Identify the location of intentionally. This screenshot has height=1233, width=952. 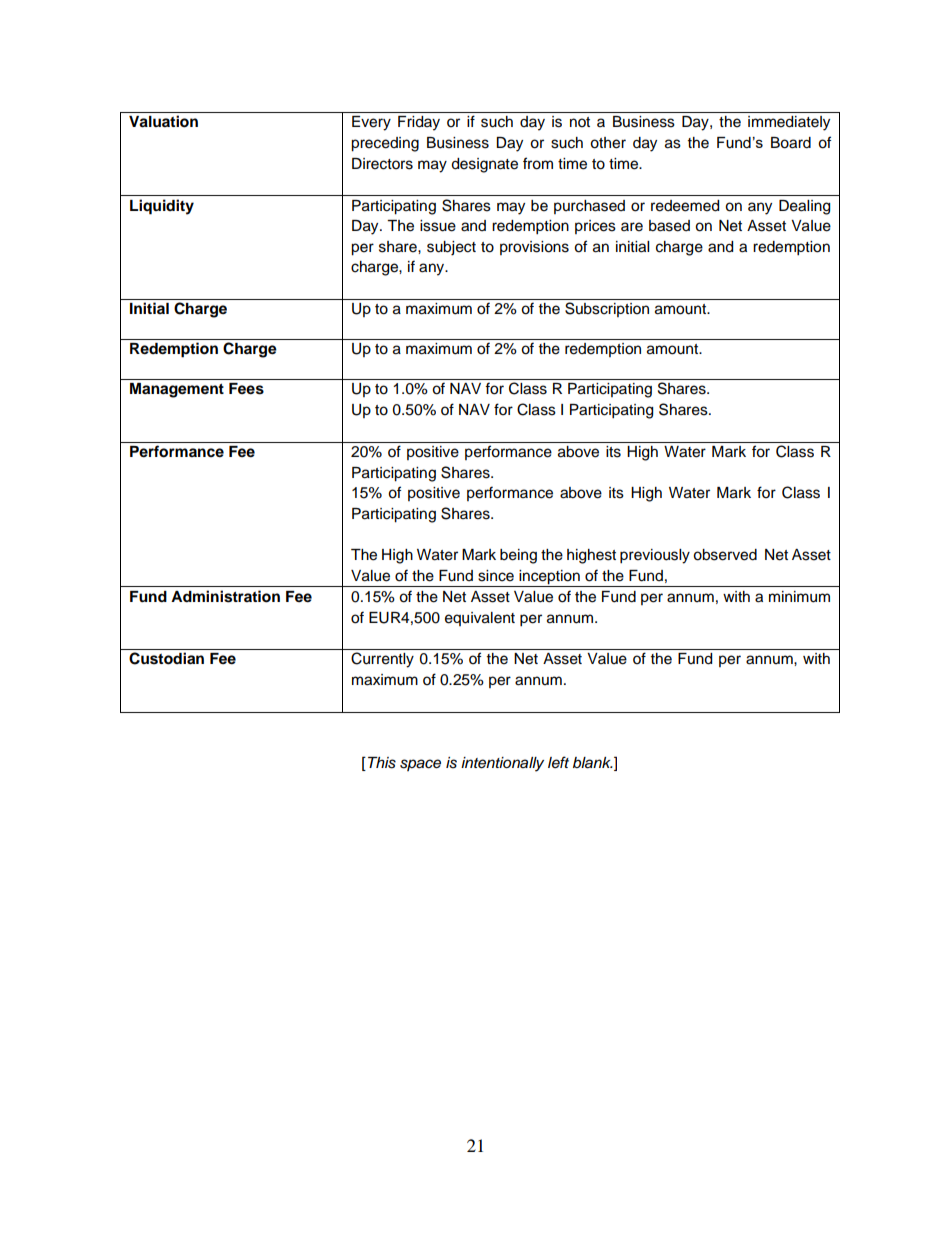
(502, 764).
